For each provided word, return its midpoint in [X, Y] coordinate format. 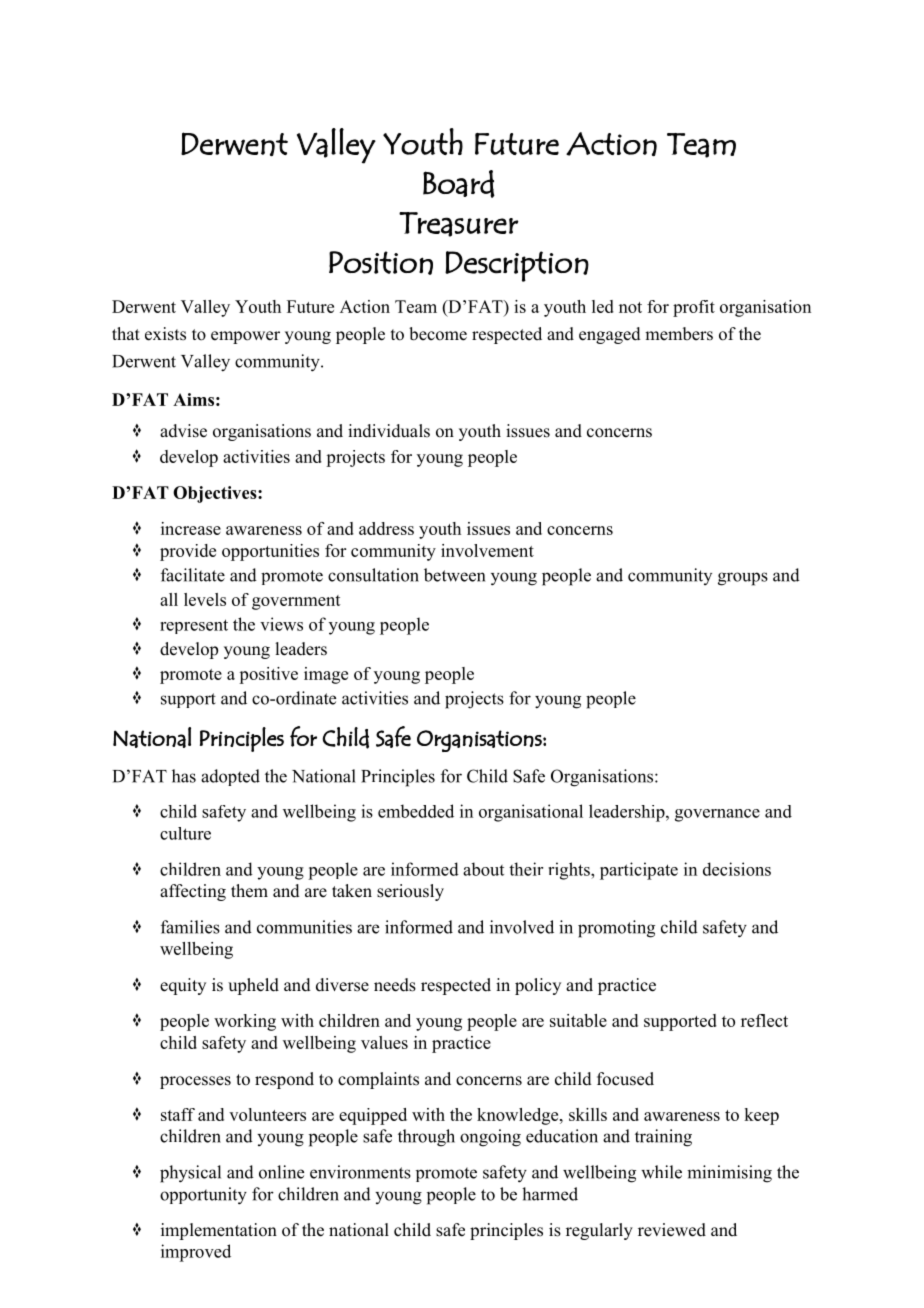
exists [165, 334]
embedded [416, 811]
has [184, 776]
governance [717, 815]
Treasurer [459, 224]
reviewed [672, 1230]
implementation [219, 1231]
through [426, 1138]
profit [694, 308]
